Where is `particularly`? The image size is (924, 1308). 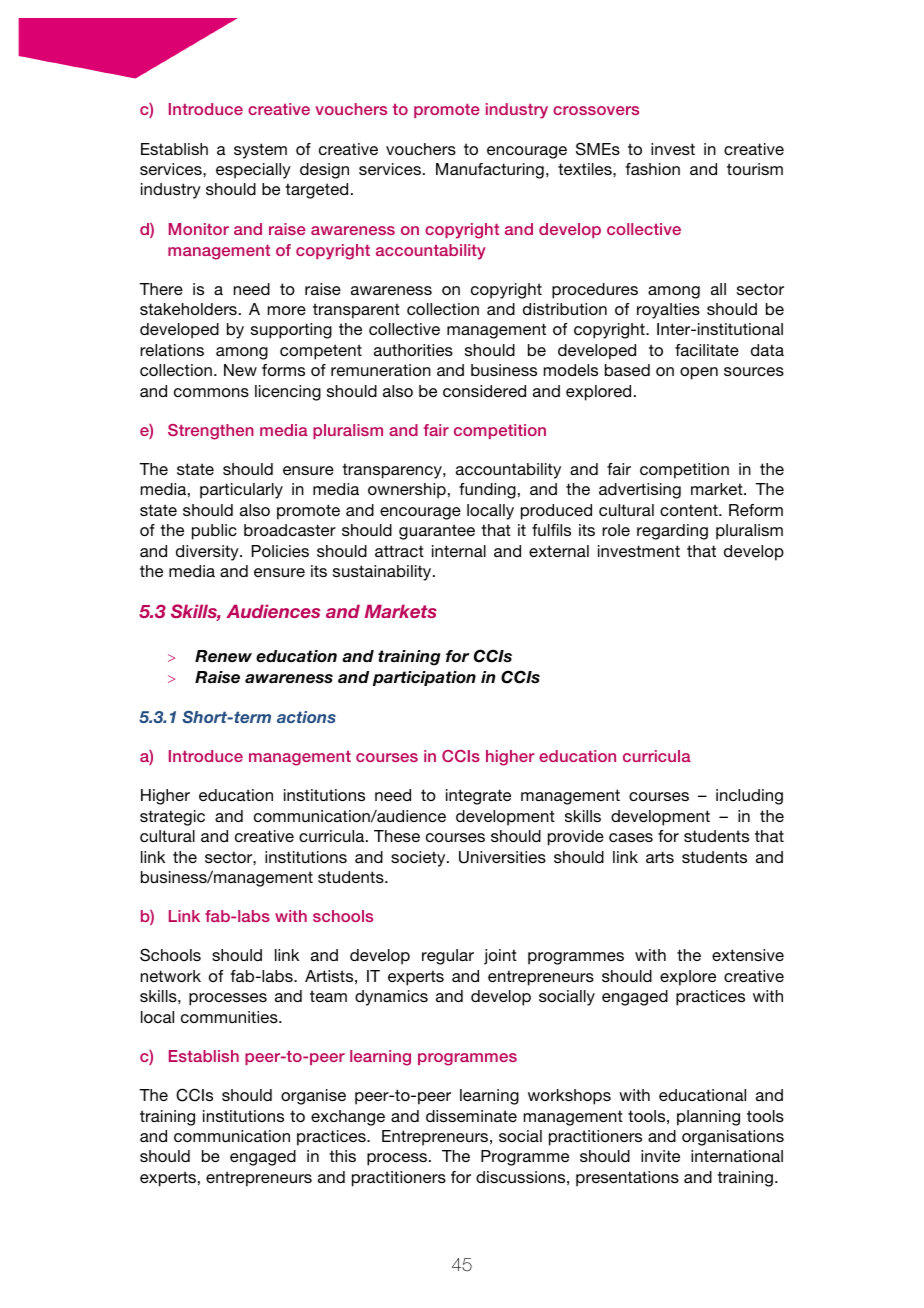
particularly is located at coordinates (241, 491).
